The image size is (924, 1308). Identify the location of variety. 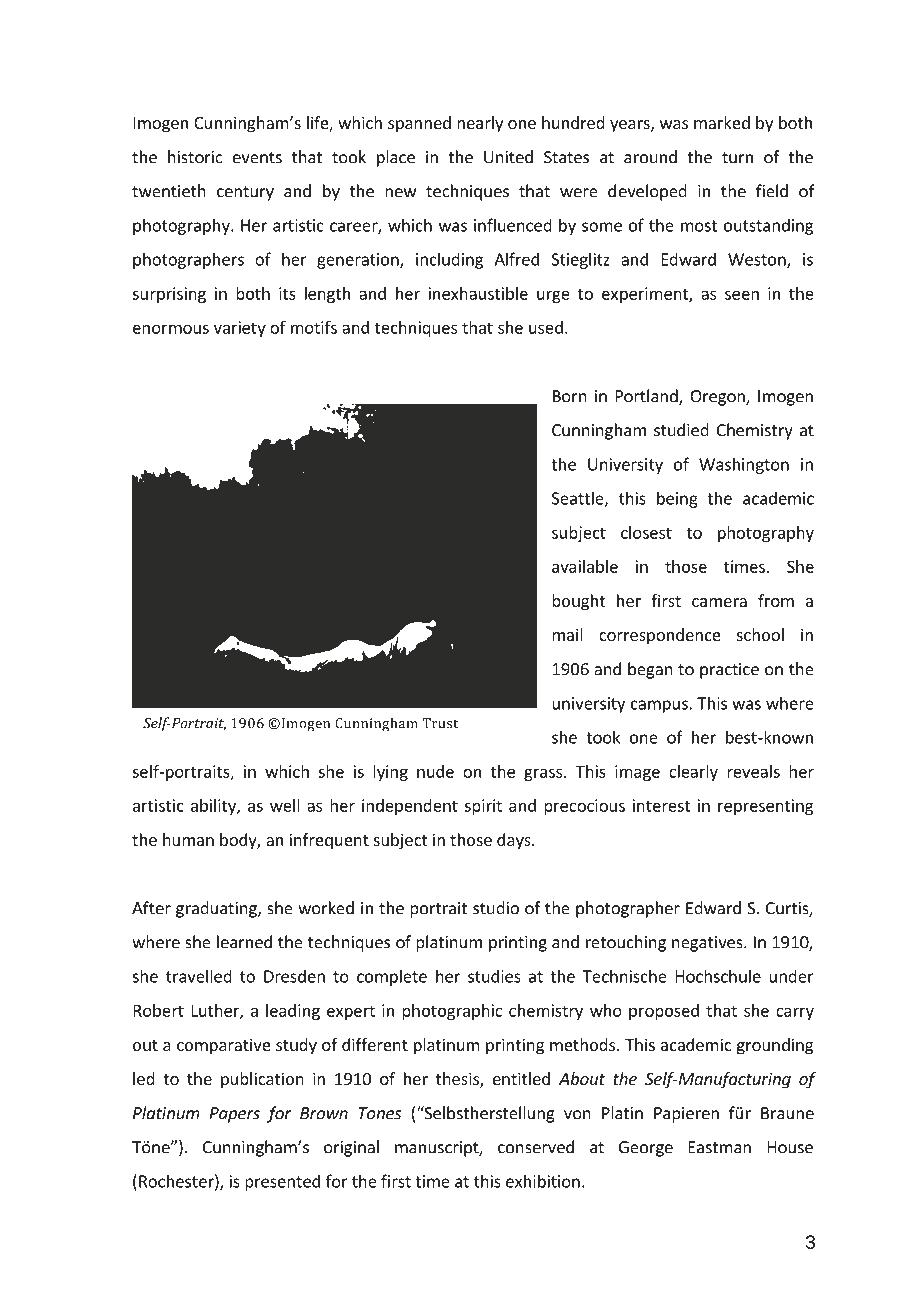
(240, 329).
